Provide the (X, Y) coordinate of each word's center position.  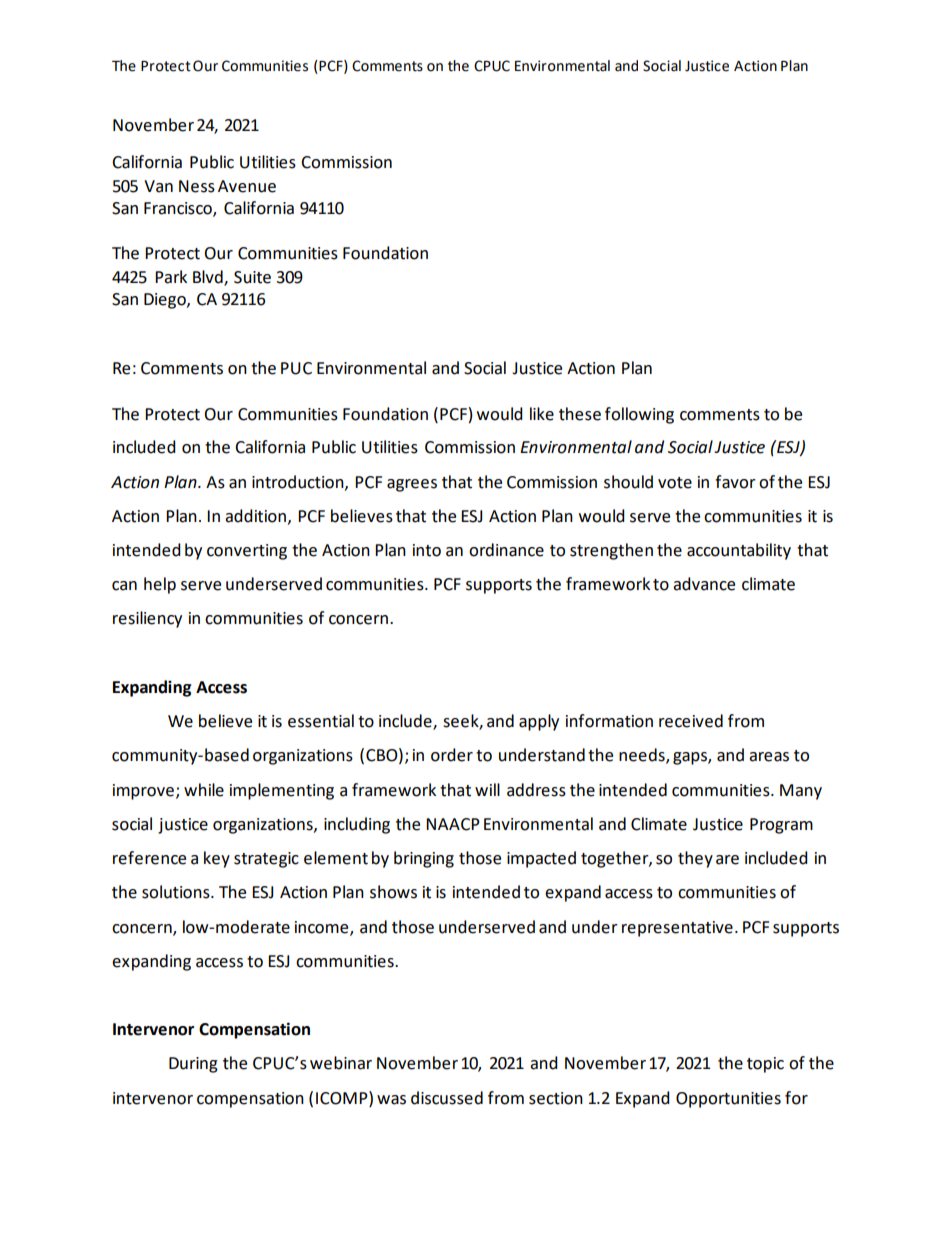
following (639, 415)
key (217, 859)
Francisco (179, 209)
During (193, 1065)
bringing (424, 859)
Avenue (247, 186)
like (542, 414)
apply (539, 722)
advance (704, 584)
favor (735, 482)
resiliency (147, 619)
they (695, 859)
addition (255, 516)
